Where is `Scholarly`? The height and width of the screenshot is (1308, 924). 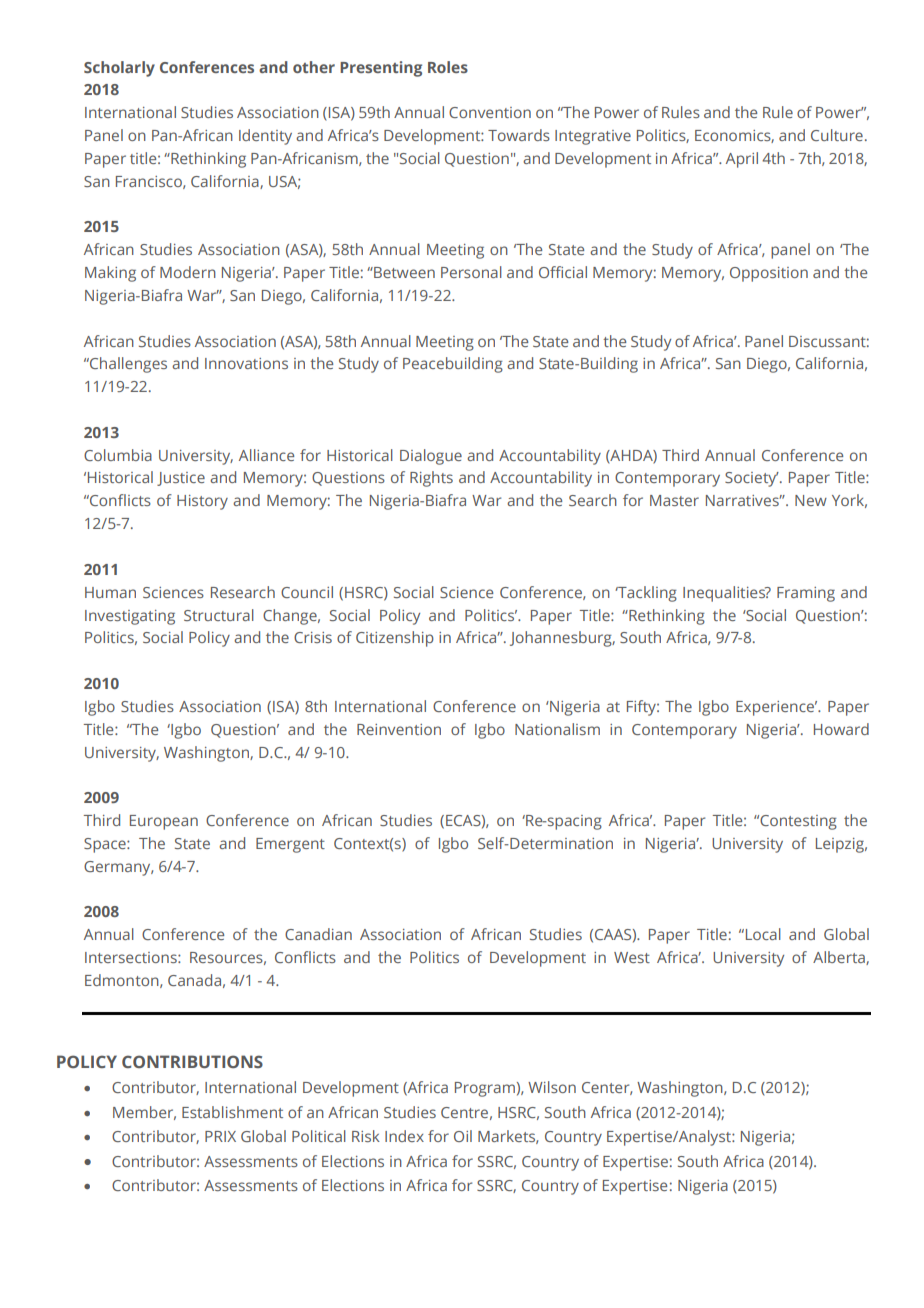 Scholarly is located at coordinates (119, 69).
